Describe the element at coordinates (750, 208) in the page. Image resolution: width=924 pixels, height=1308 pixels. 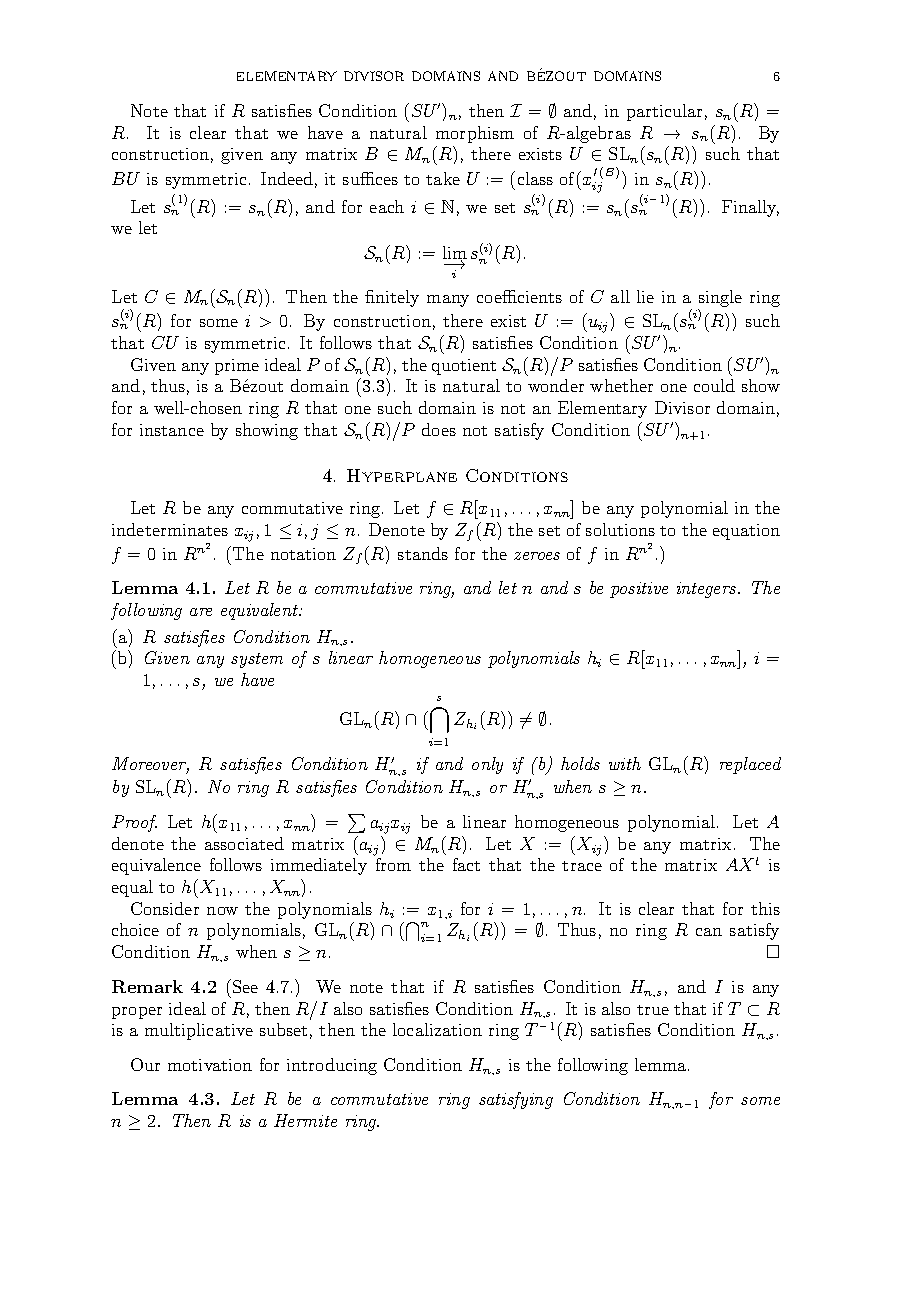
I see `Finally` at that location.
